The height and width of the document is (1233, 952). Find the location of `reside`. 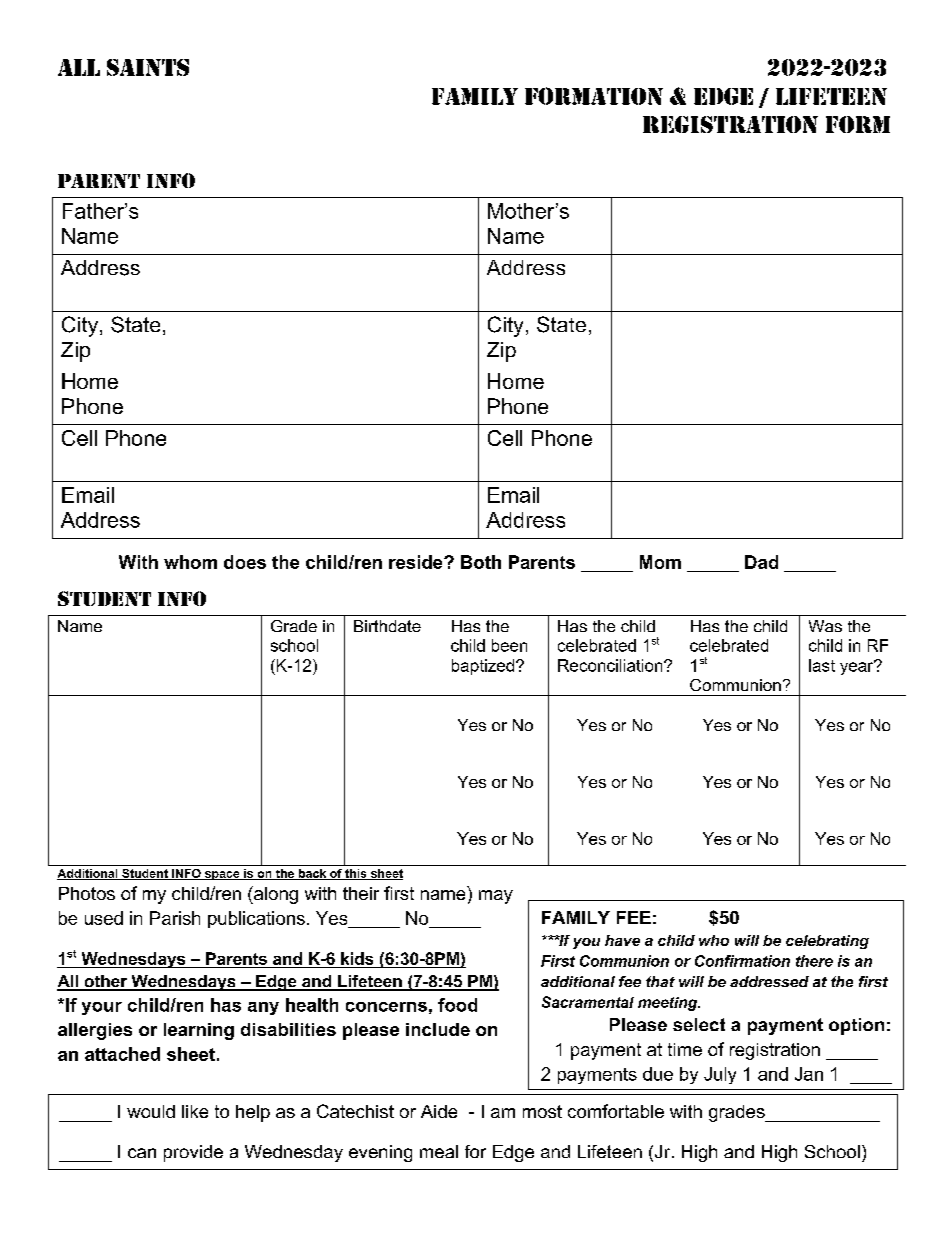

reside is located at coordinates (417, 562).
